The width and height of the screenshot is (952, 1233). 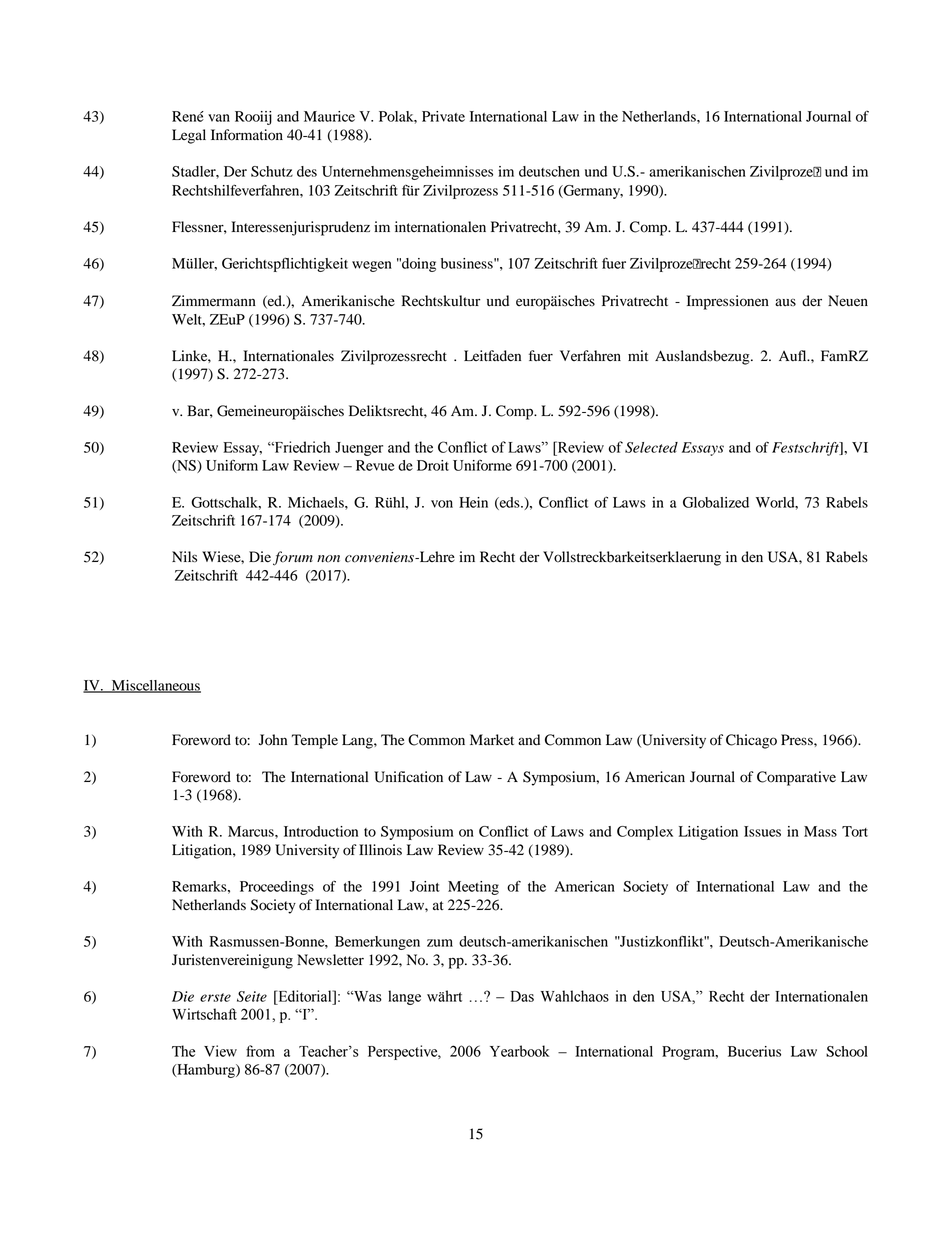 I want to click on Market, so click(x=492, y=739).
